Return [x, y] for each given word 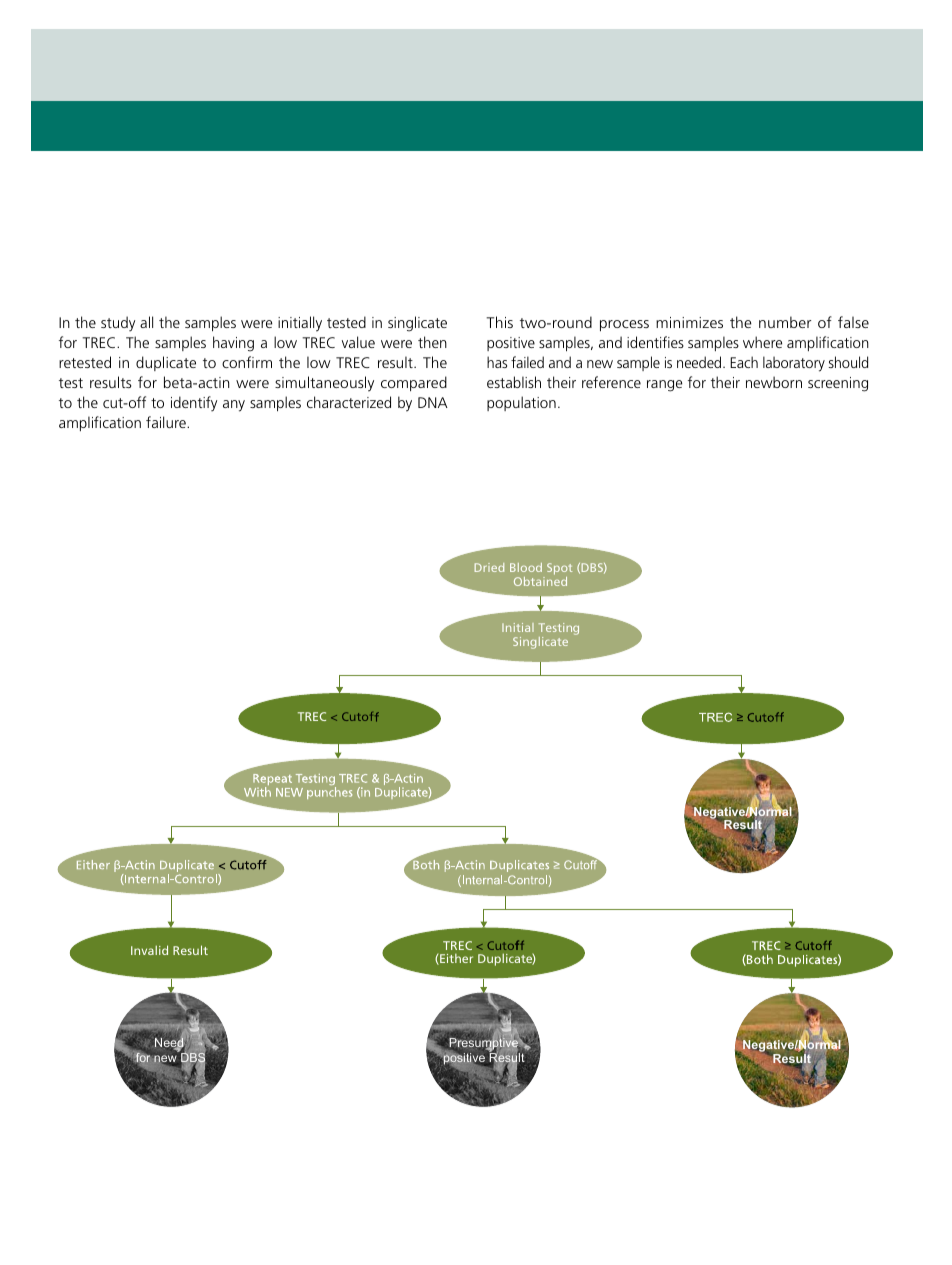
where [762, 342]
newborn [774, 382]
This [499, 322]
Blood [526, 567]
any [234, 406]
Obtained [540, 580]
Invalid [149, 950]
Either [455, 959]
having [233, 344]
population [521, 403]
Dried [489, 567]
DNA [433, 402]
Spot [559, 569]
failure [167, 422]
